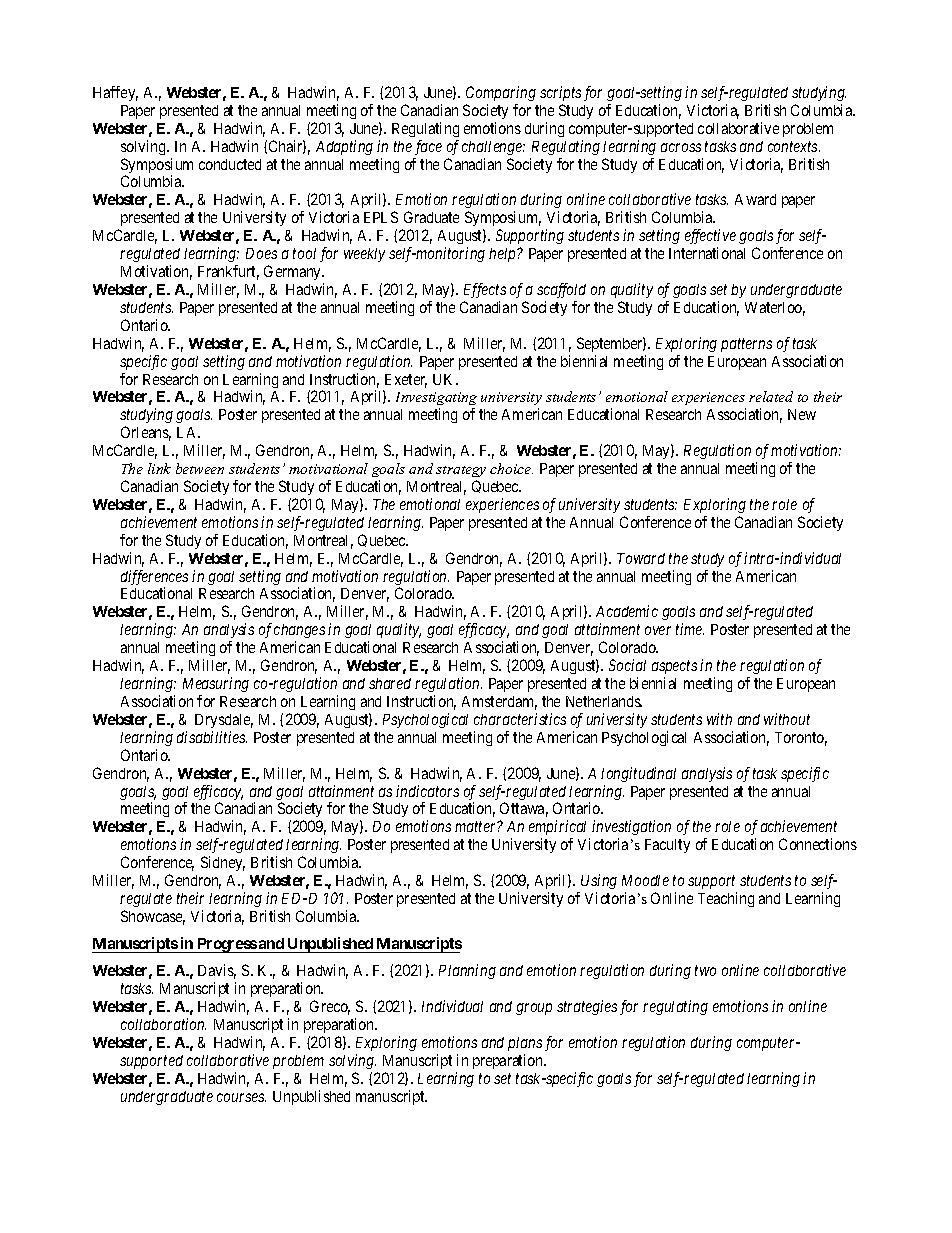 The width and height of the screenshot is (952, 1233). Describe the element at coordinates (485, 290) in the screenshot. I see `Effects` at that location.
